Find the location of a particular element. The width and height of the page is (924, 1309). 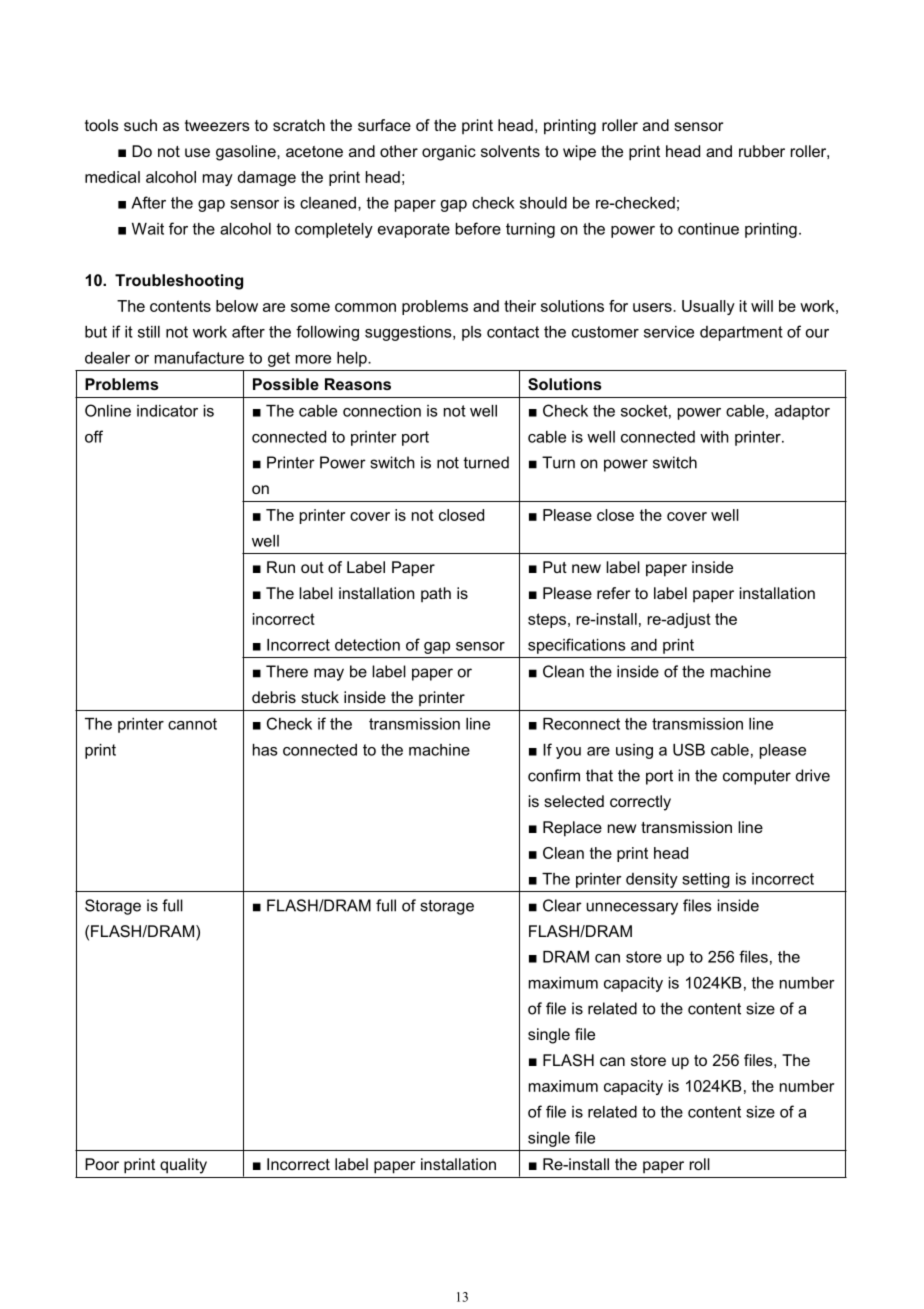

rubber is located at coordinates (762, 151).
